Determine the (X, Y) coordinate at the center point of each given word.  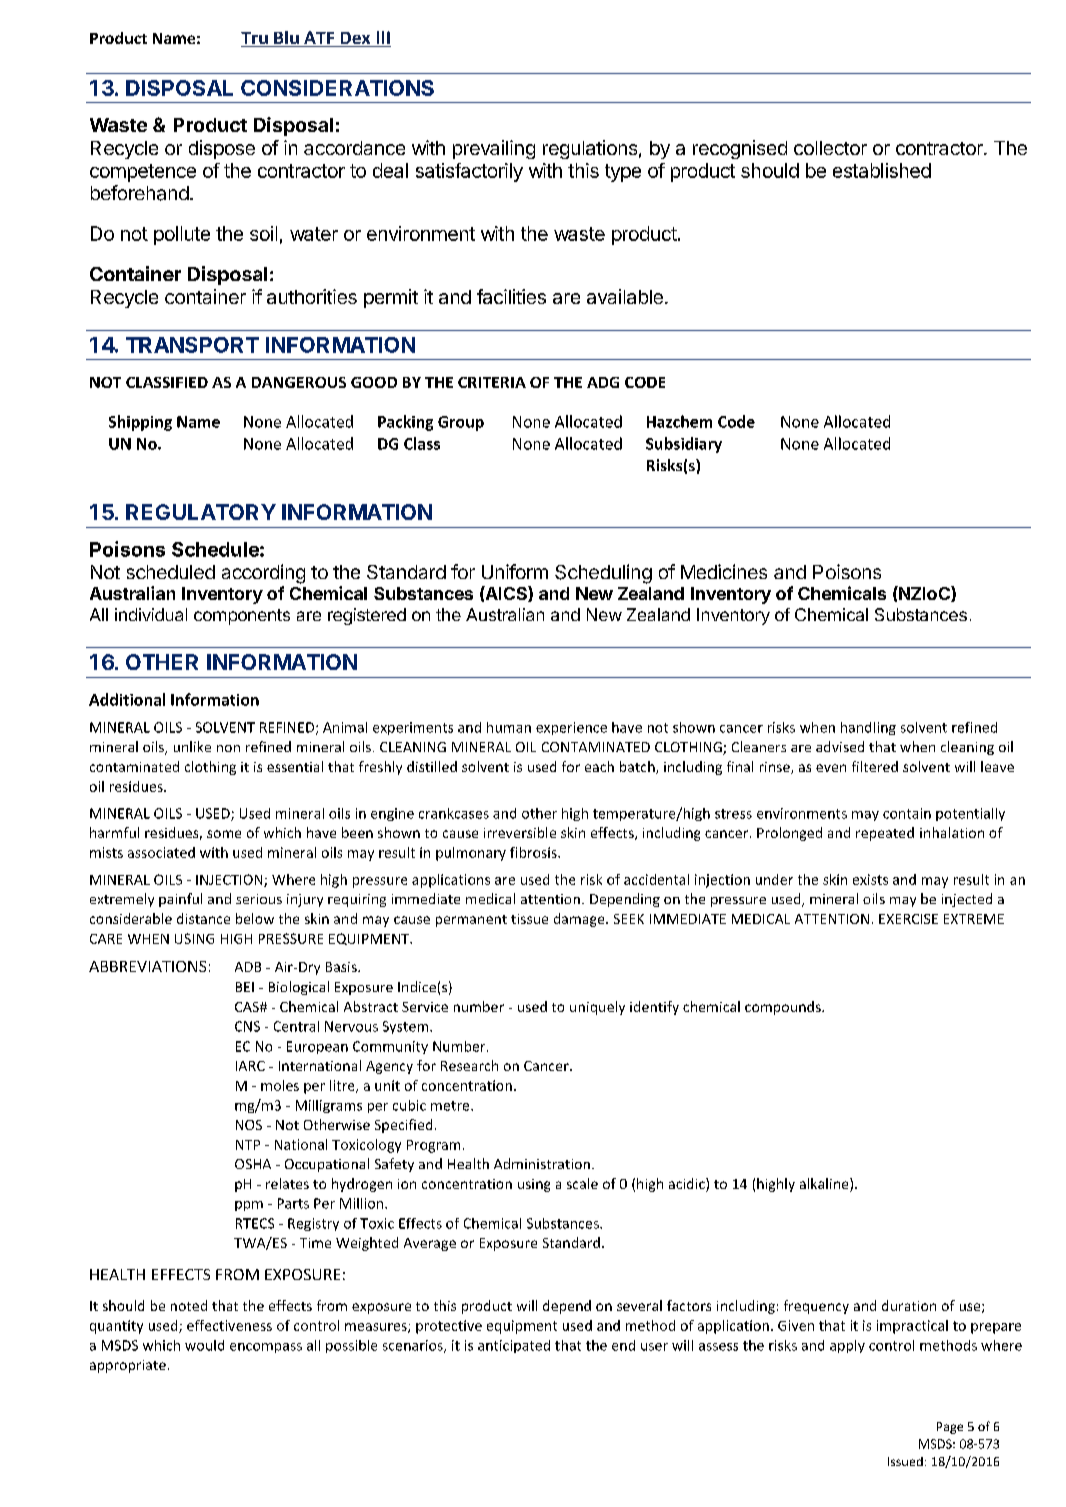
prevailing (494, 149)
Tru (255, 39)
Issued (905, 1461)
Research (469, 1065)
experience (571, 728)
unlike (192, 746)
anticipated (514, 1346)
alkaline (825, 1185)
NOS (249, 1125)
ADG (603, 382)
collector (830, 148)
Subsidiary (684, 445)
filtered (875, 766)
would (204, 1345)
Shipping (140, 423)
